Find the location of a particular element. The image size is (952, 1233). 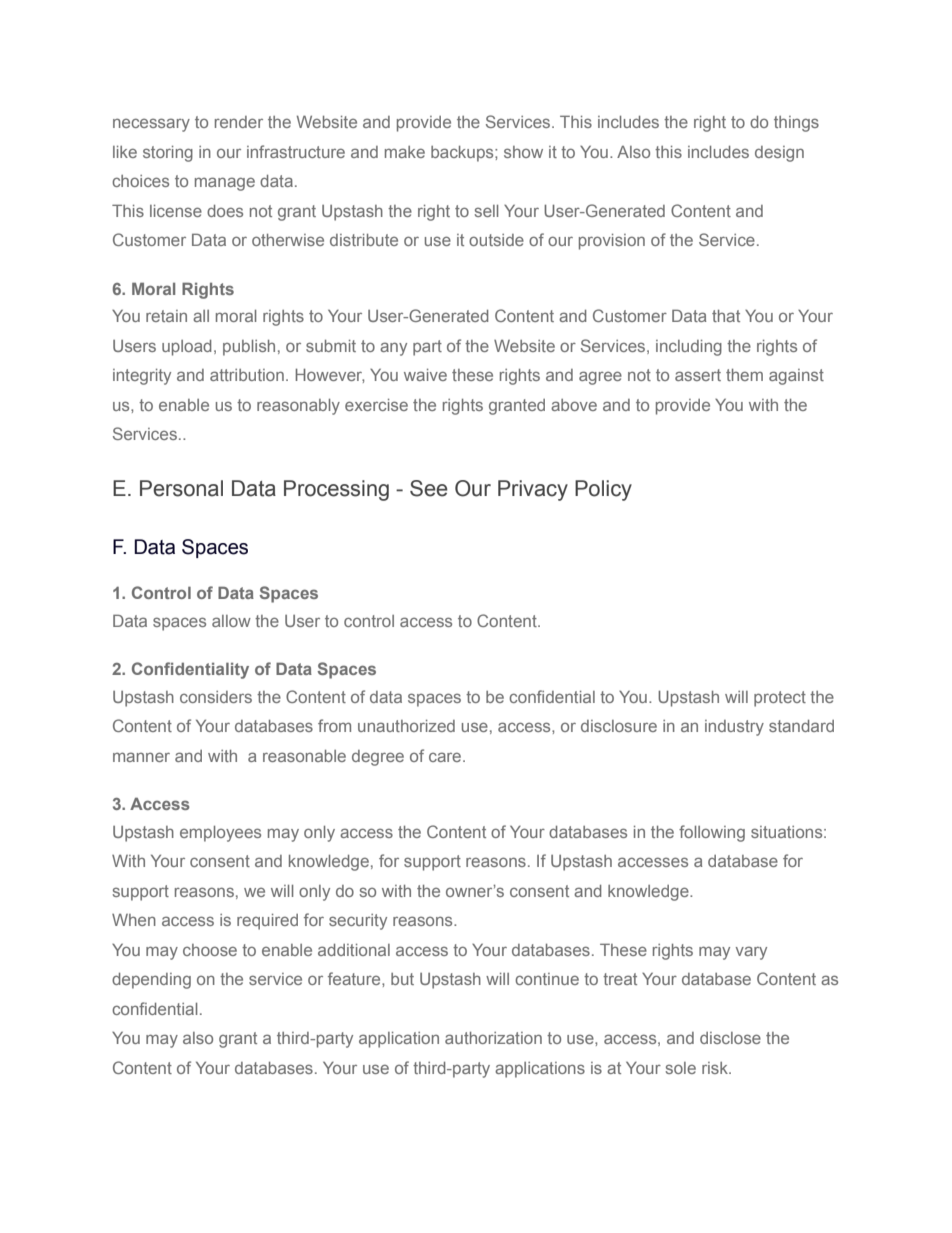

protect is located at coordinates (780, 699).
